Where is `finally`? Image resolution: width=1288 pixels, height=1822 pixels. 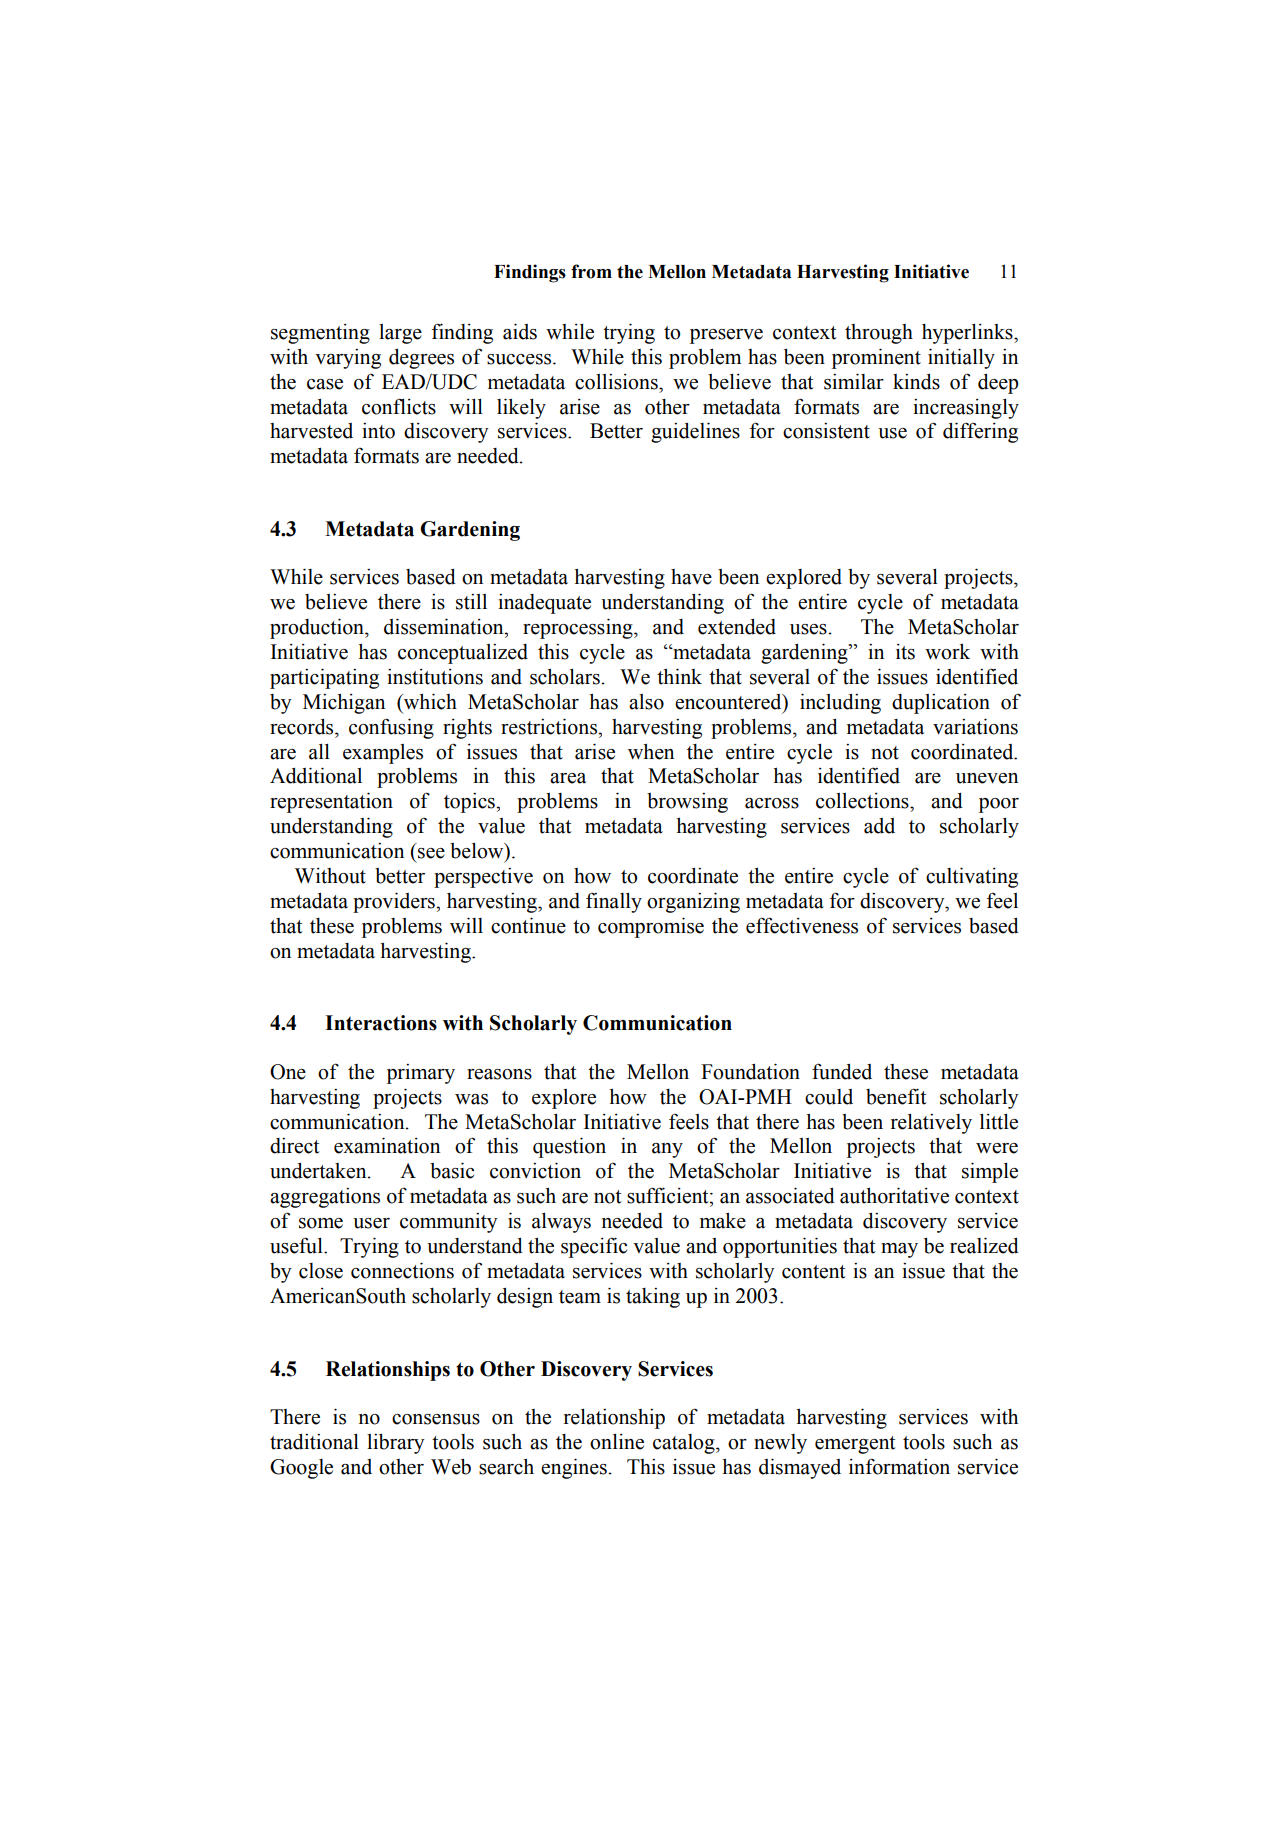 finally is located at coordinates (614, 902).
